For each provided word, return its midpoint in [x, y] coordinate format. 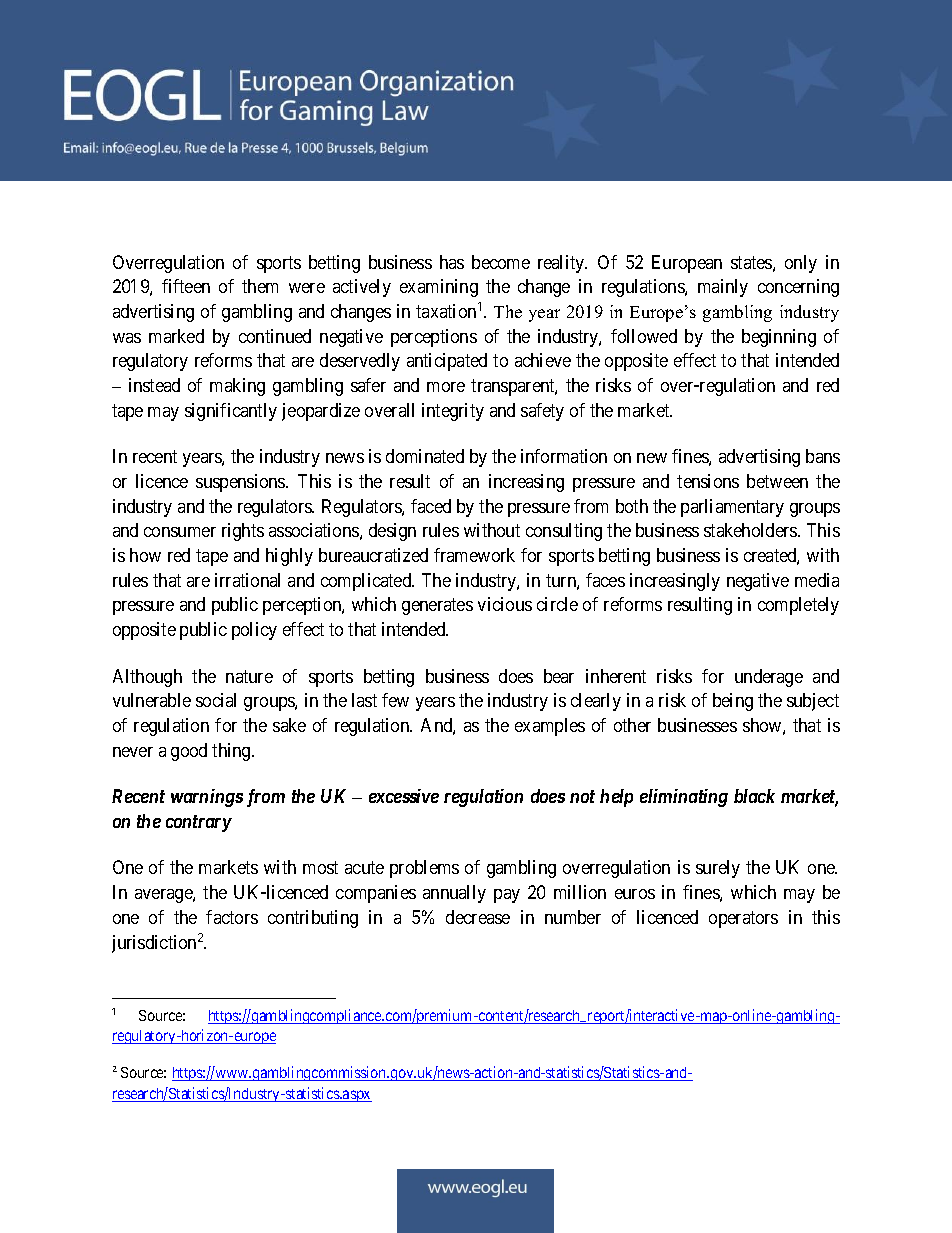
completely [798, 606]
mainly [723, 288]
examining [439, 288]
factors [232, 917]
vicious [505, 604]
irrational [247, 580]
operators [743, 919]
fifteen [186, 286]
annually [454, 894]
